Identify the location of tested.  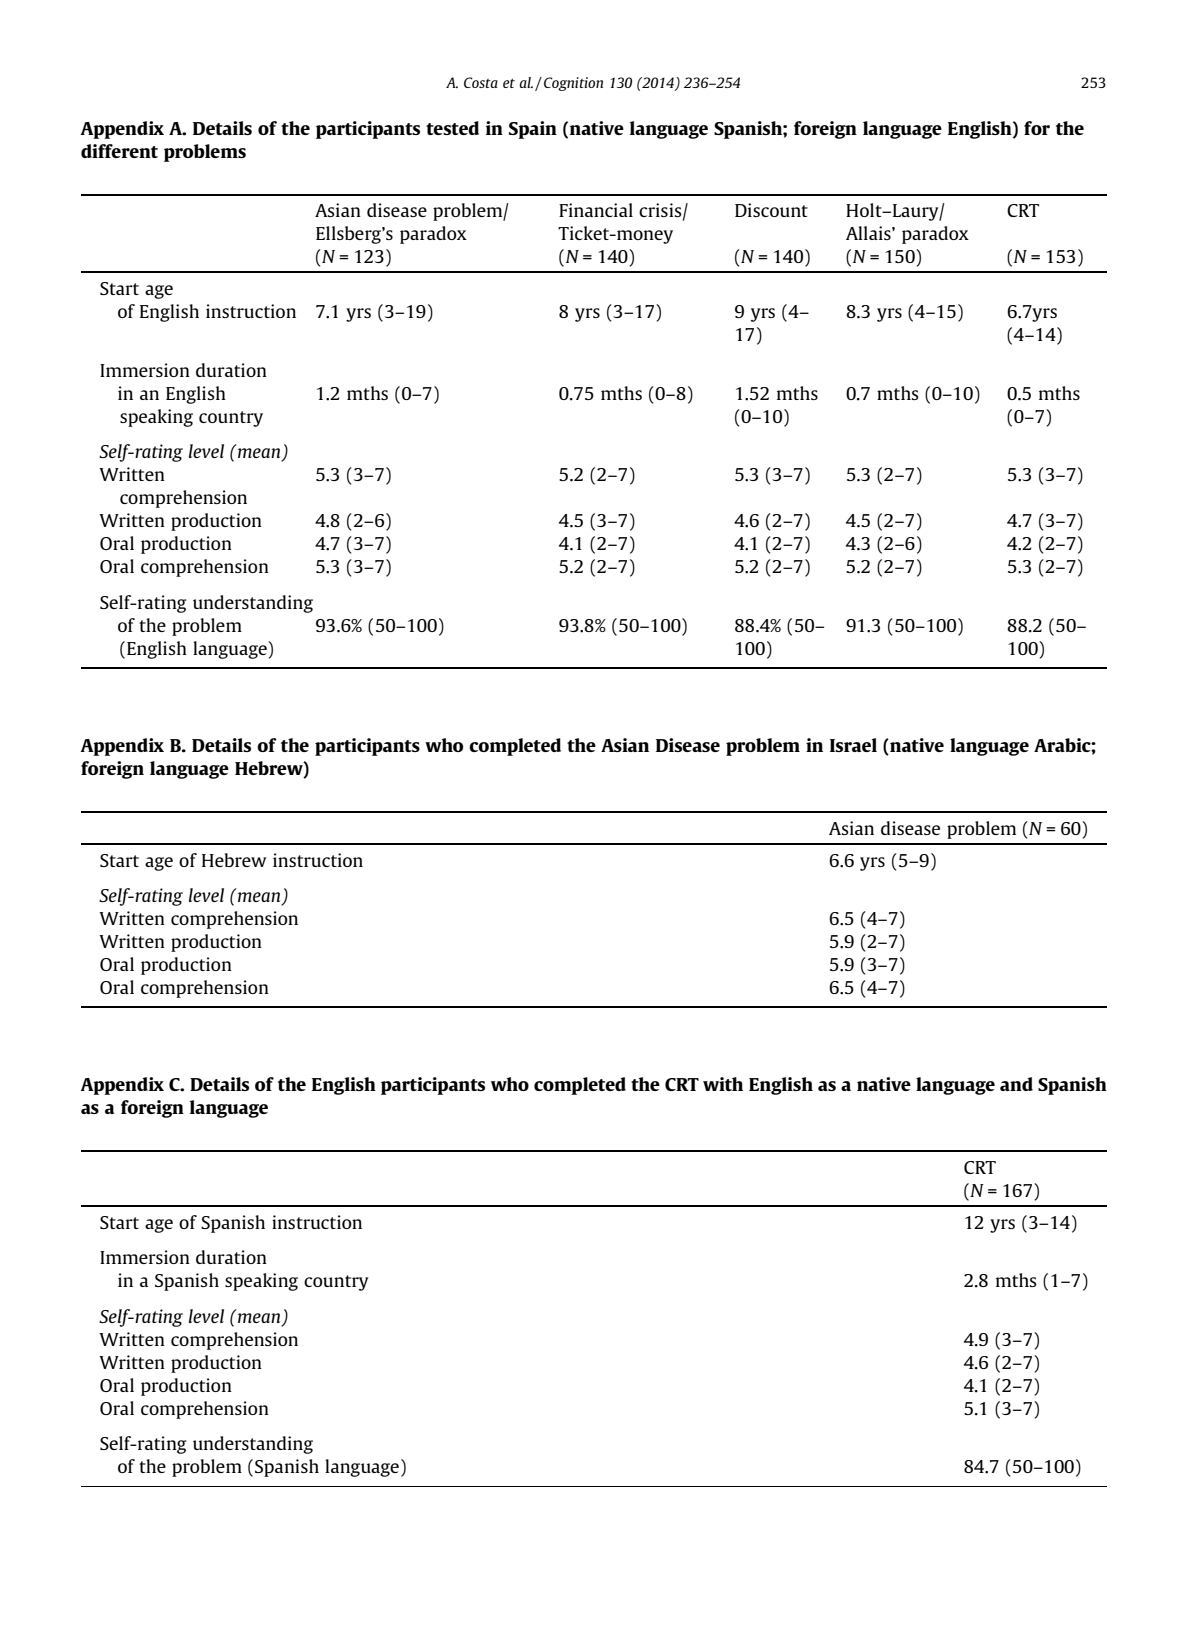
(452, 128).
